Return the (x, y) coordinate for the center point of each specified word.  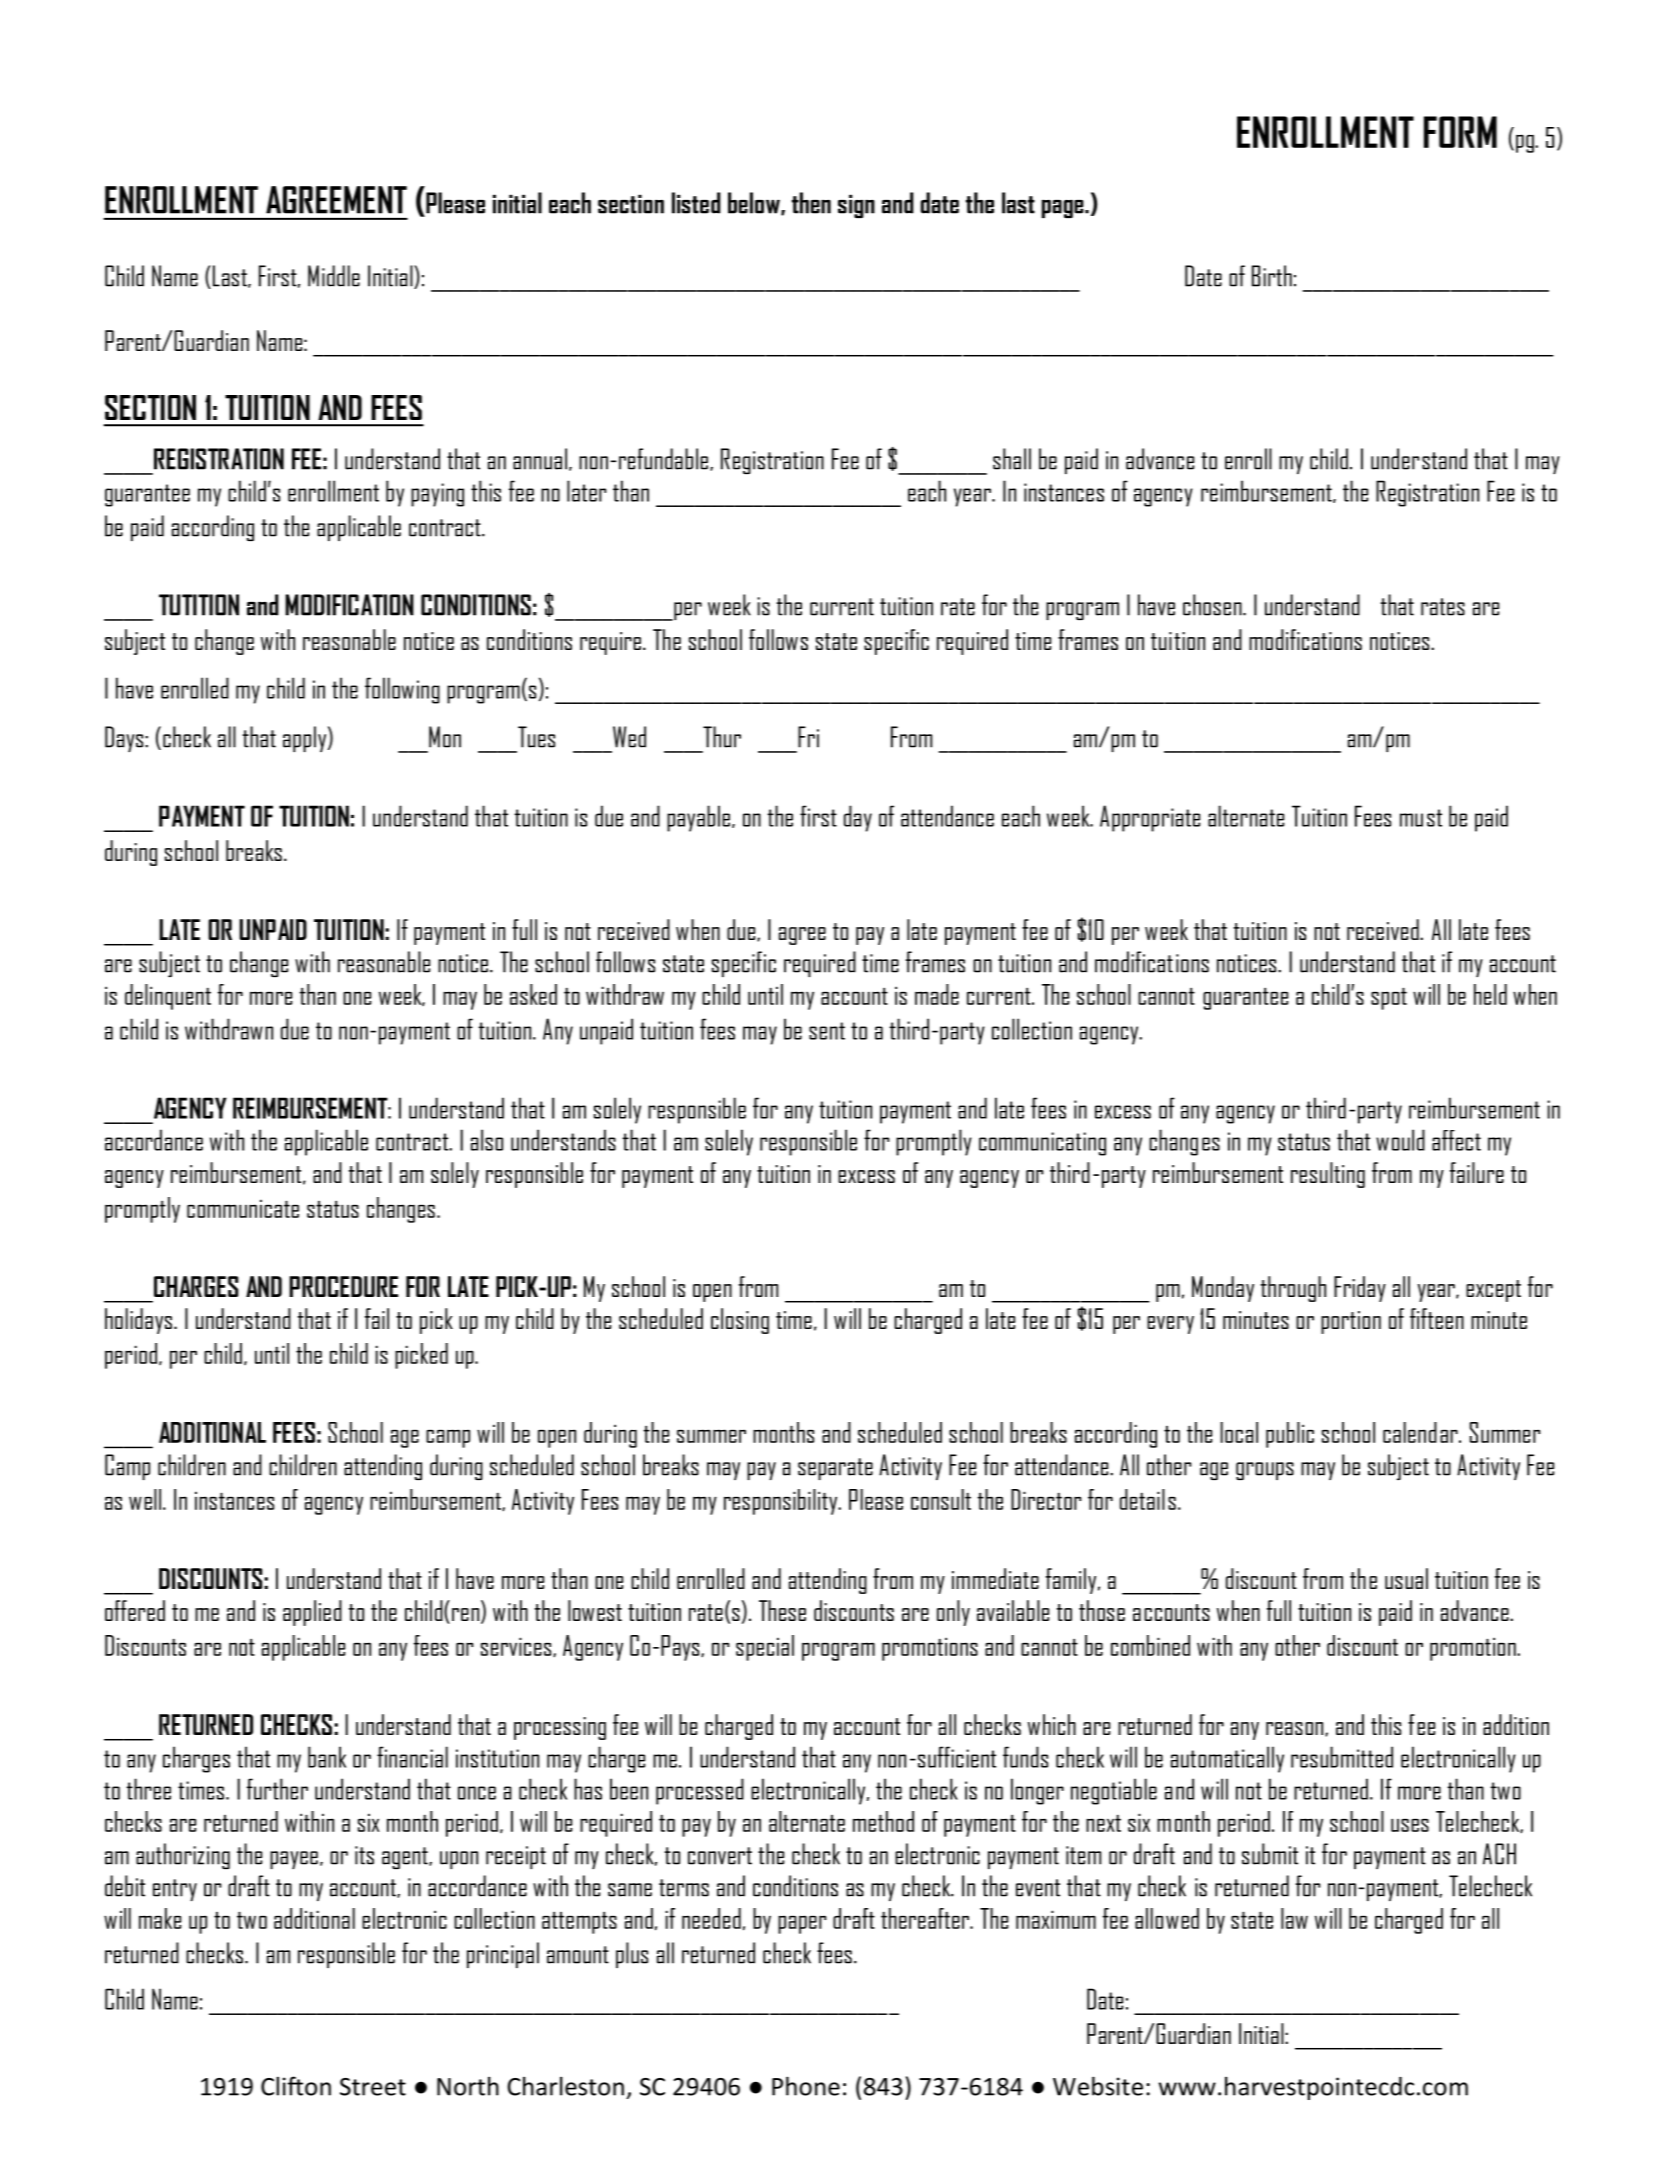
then (811, 203)
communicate (243, 1208)
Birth (1272, 276)
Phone (806, 2086)
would (1400, 1140)
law (1294, 1918)
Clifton (296, 2086)
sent (827, 1031)
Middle (334, 276)
